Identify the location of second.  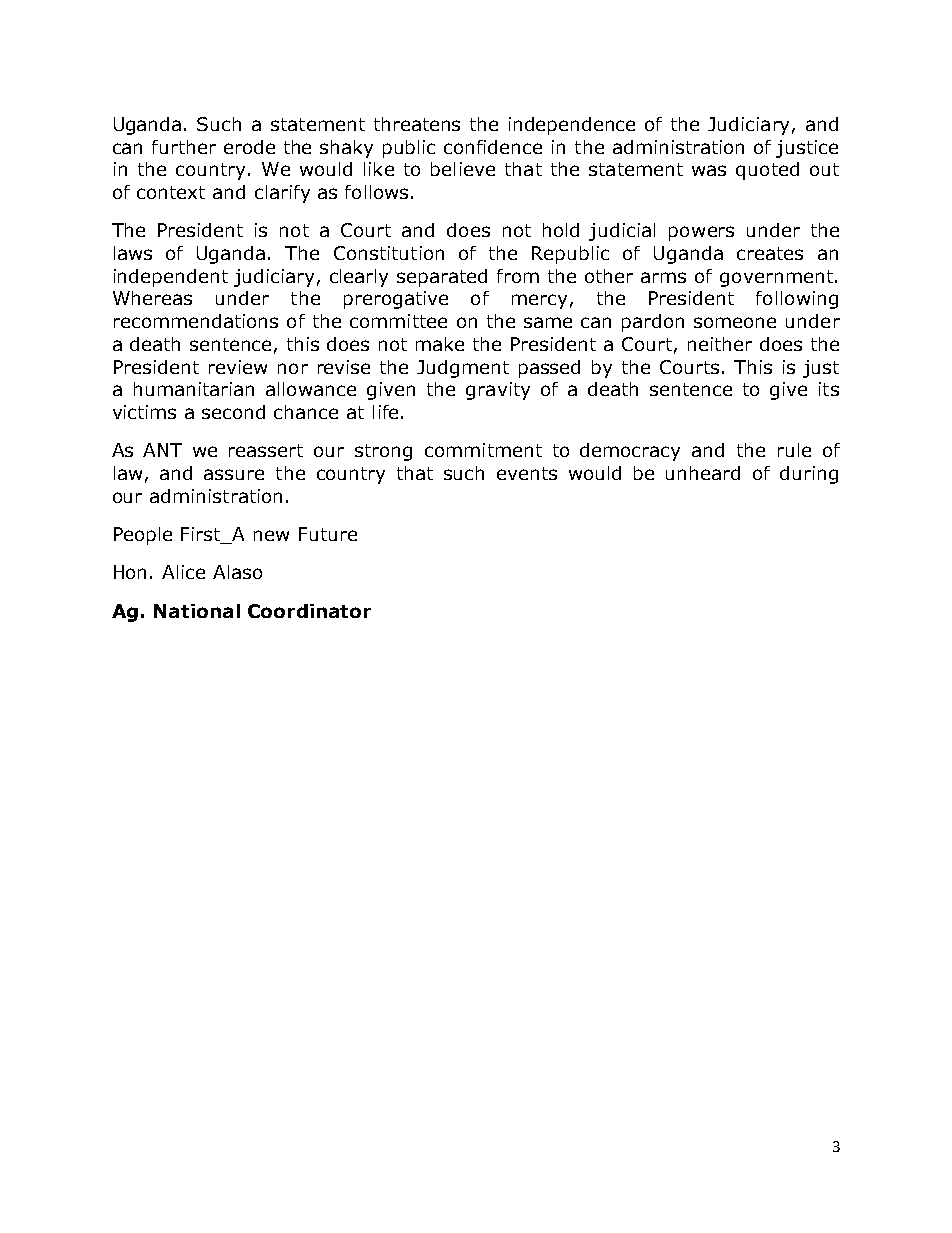
(233, 412).
